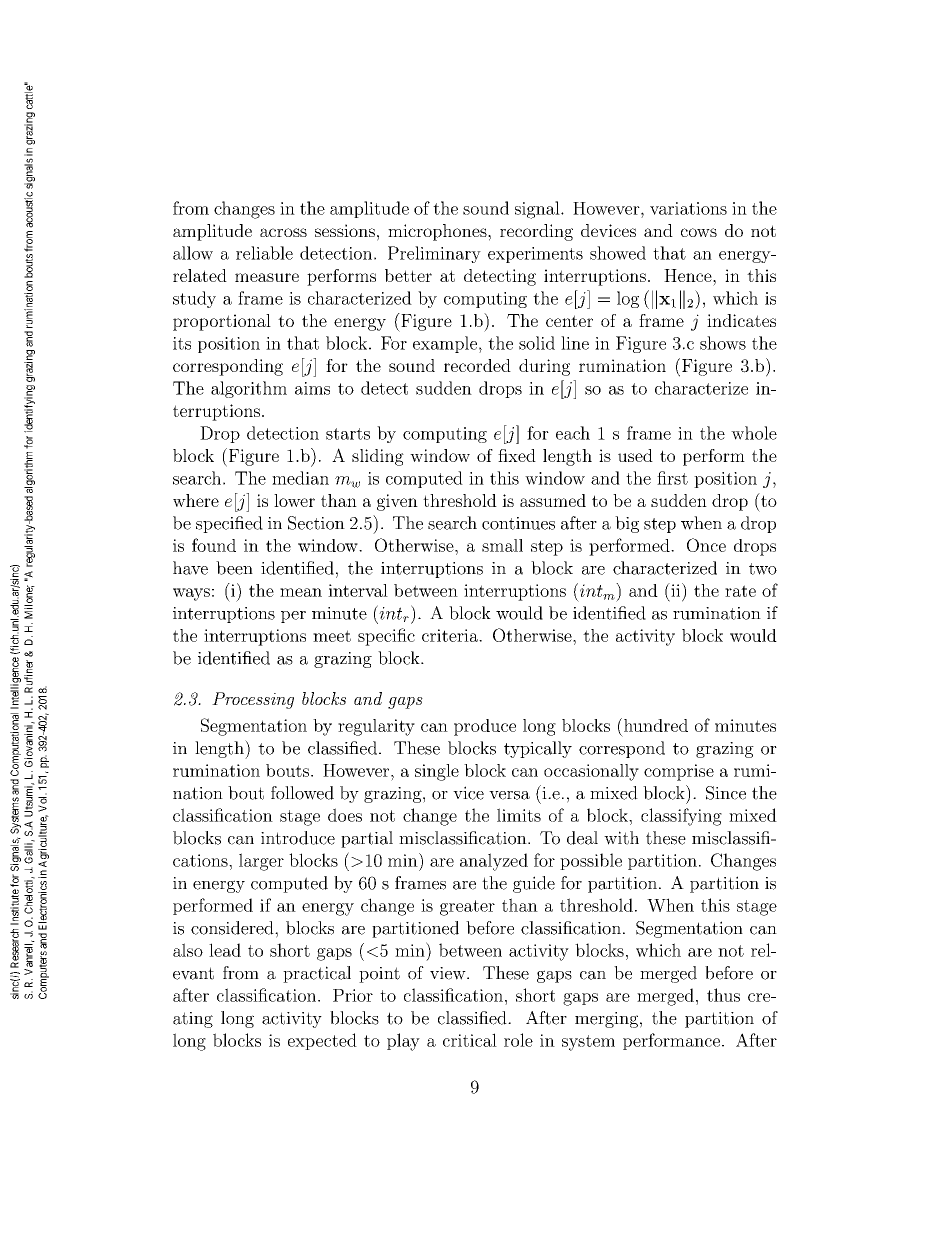 The image size is (952, 1233). What do you see at coordinates (283, 232) in the screenshot?
I see `across` at bounding box center [283, 232].
